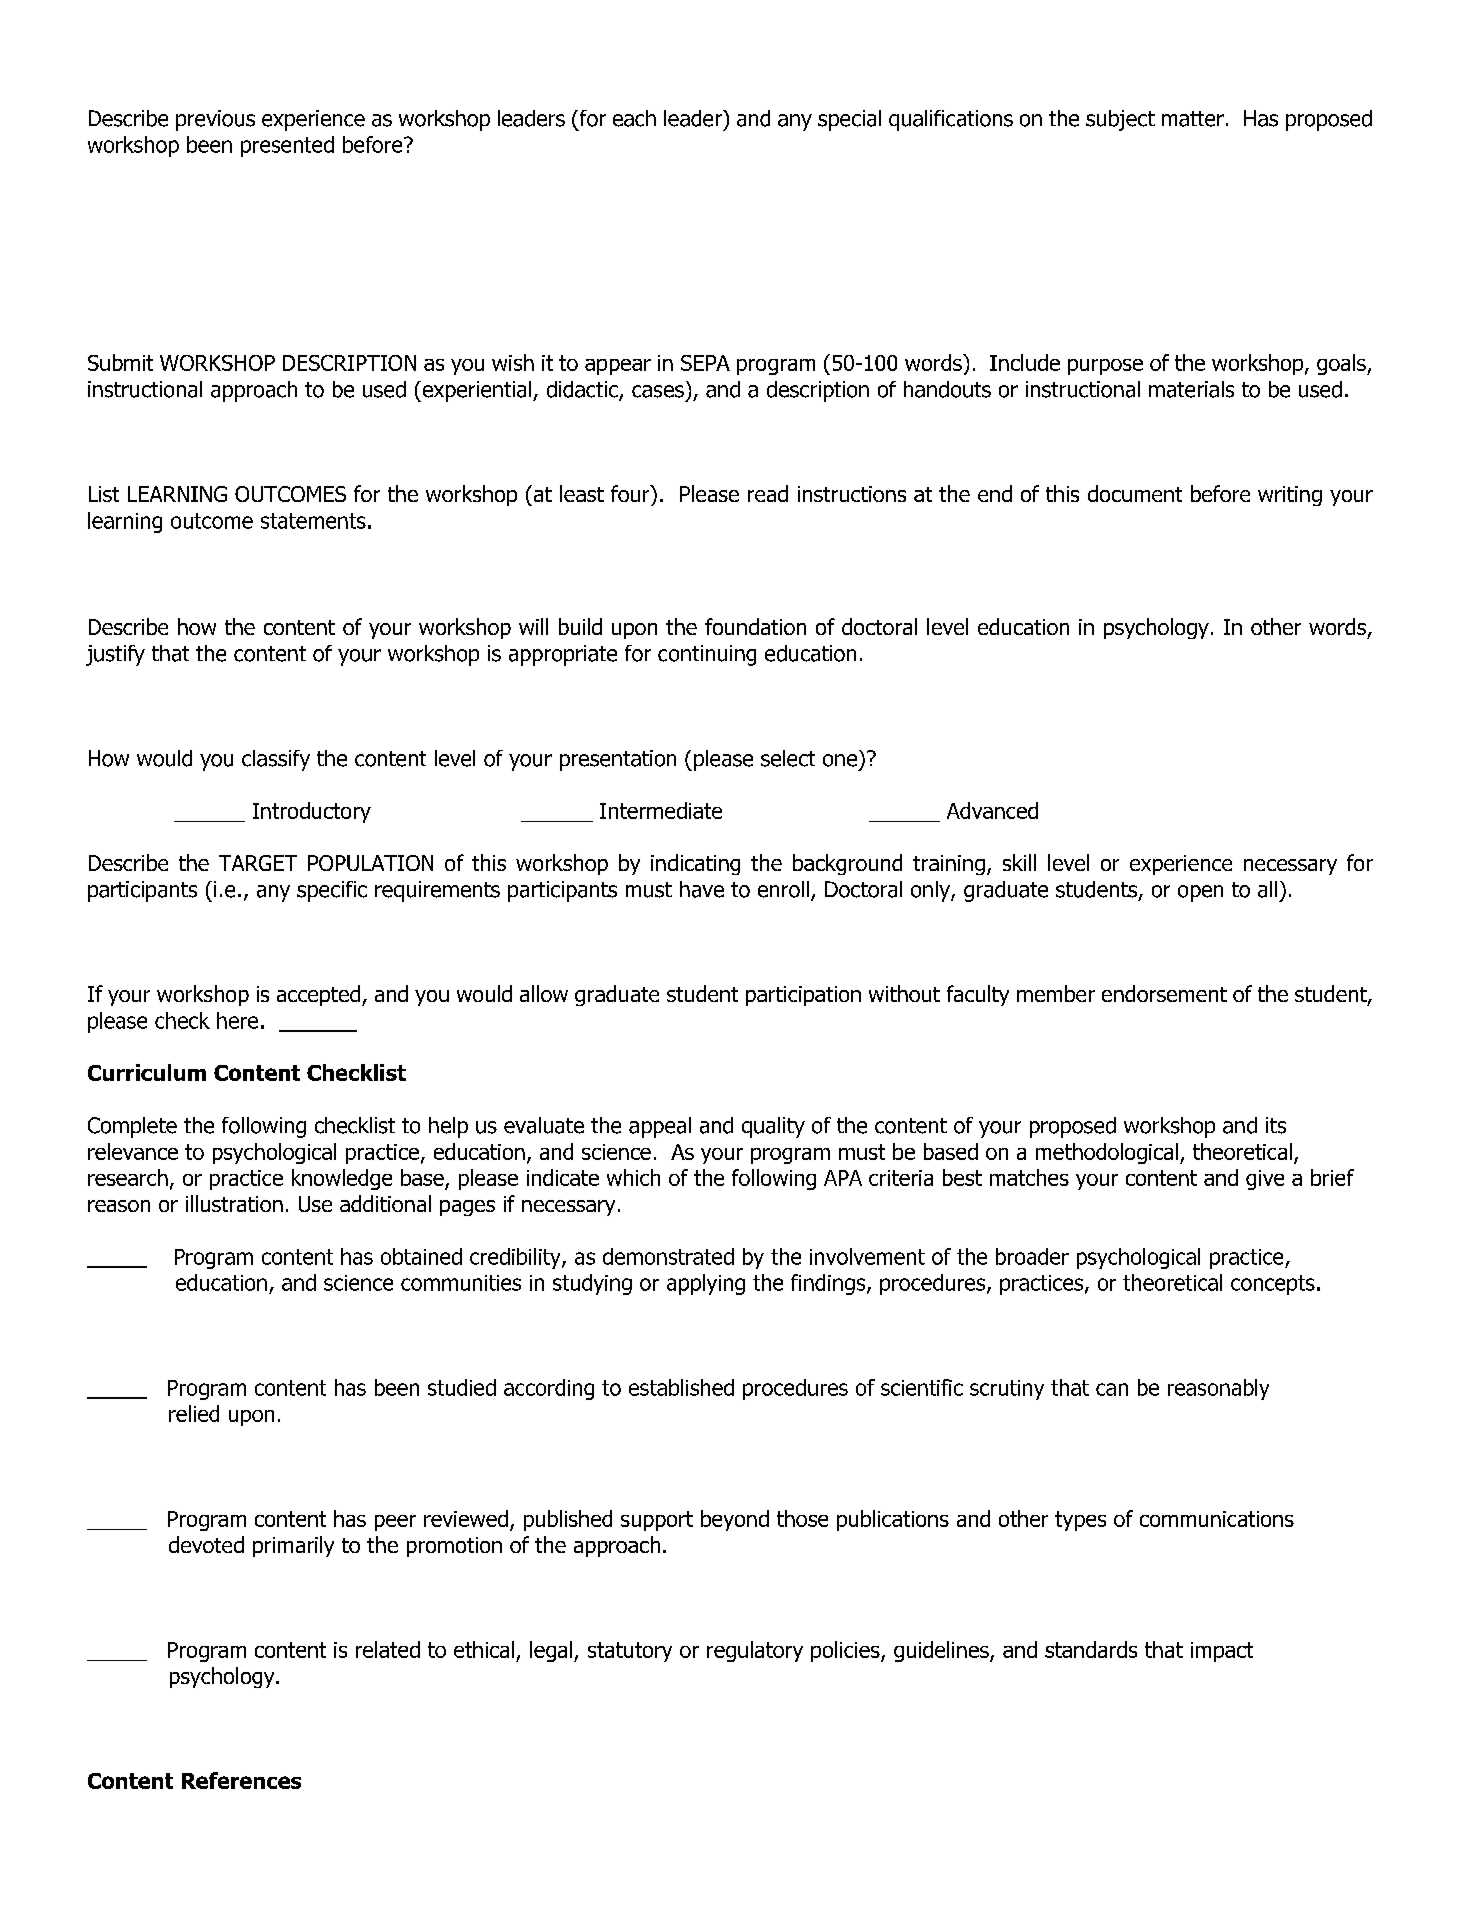 This screenshot has width=1477, height=1912. Describe the element at coordinates (707, 655) in the screenshot. I see `continuing` at that location.
